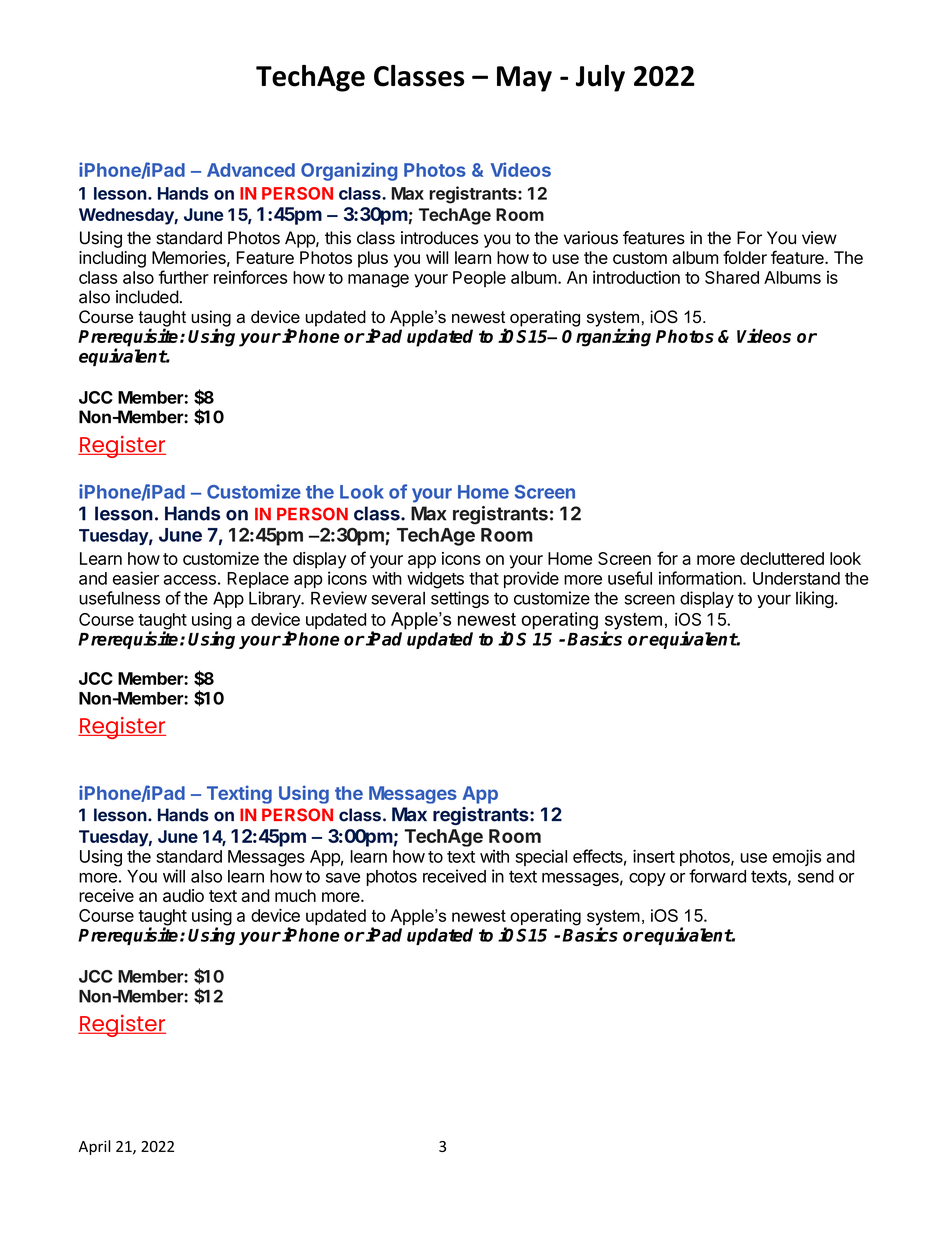 This screenshot has height=1233, width=952. What do you see at coordinates (541, 858) in the screenshot?
I see `special` at bounding box center [541, 858].
